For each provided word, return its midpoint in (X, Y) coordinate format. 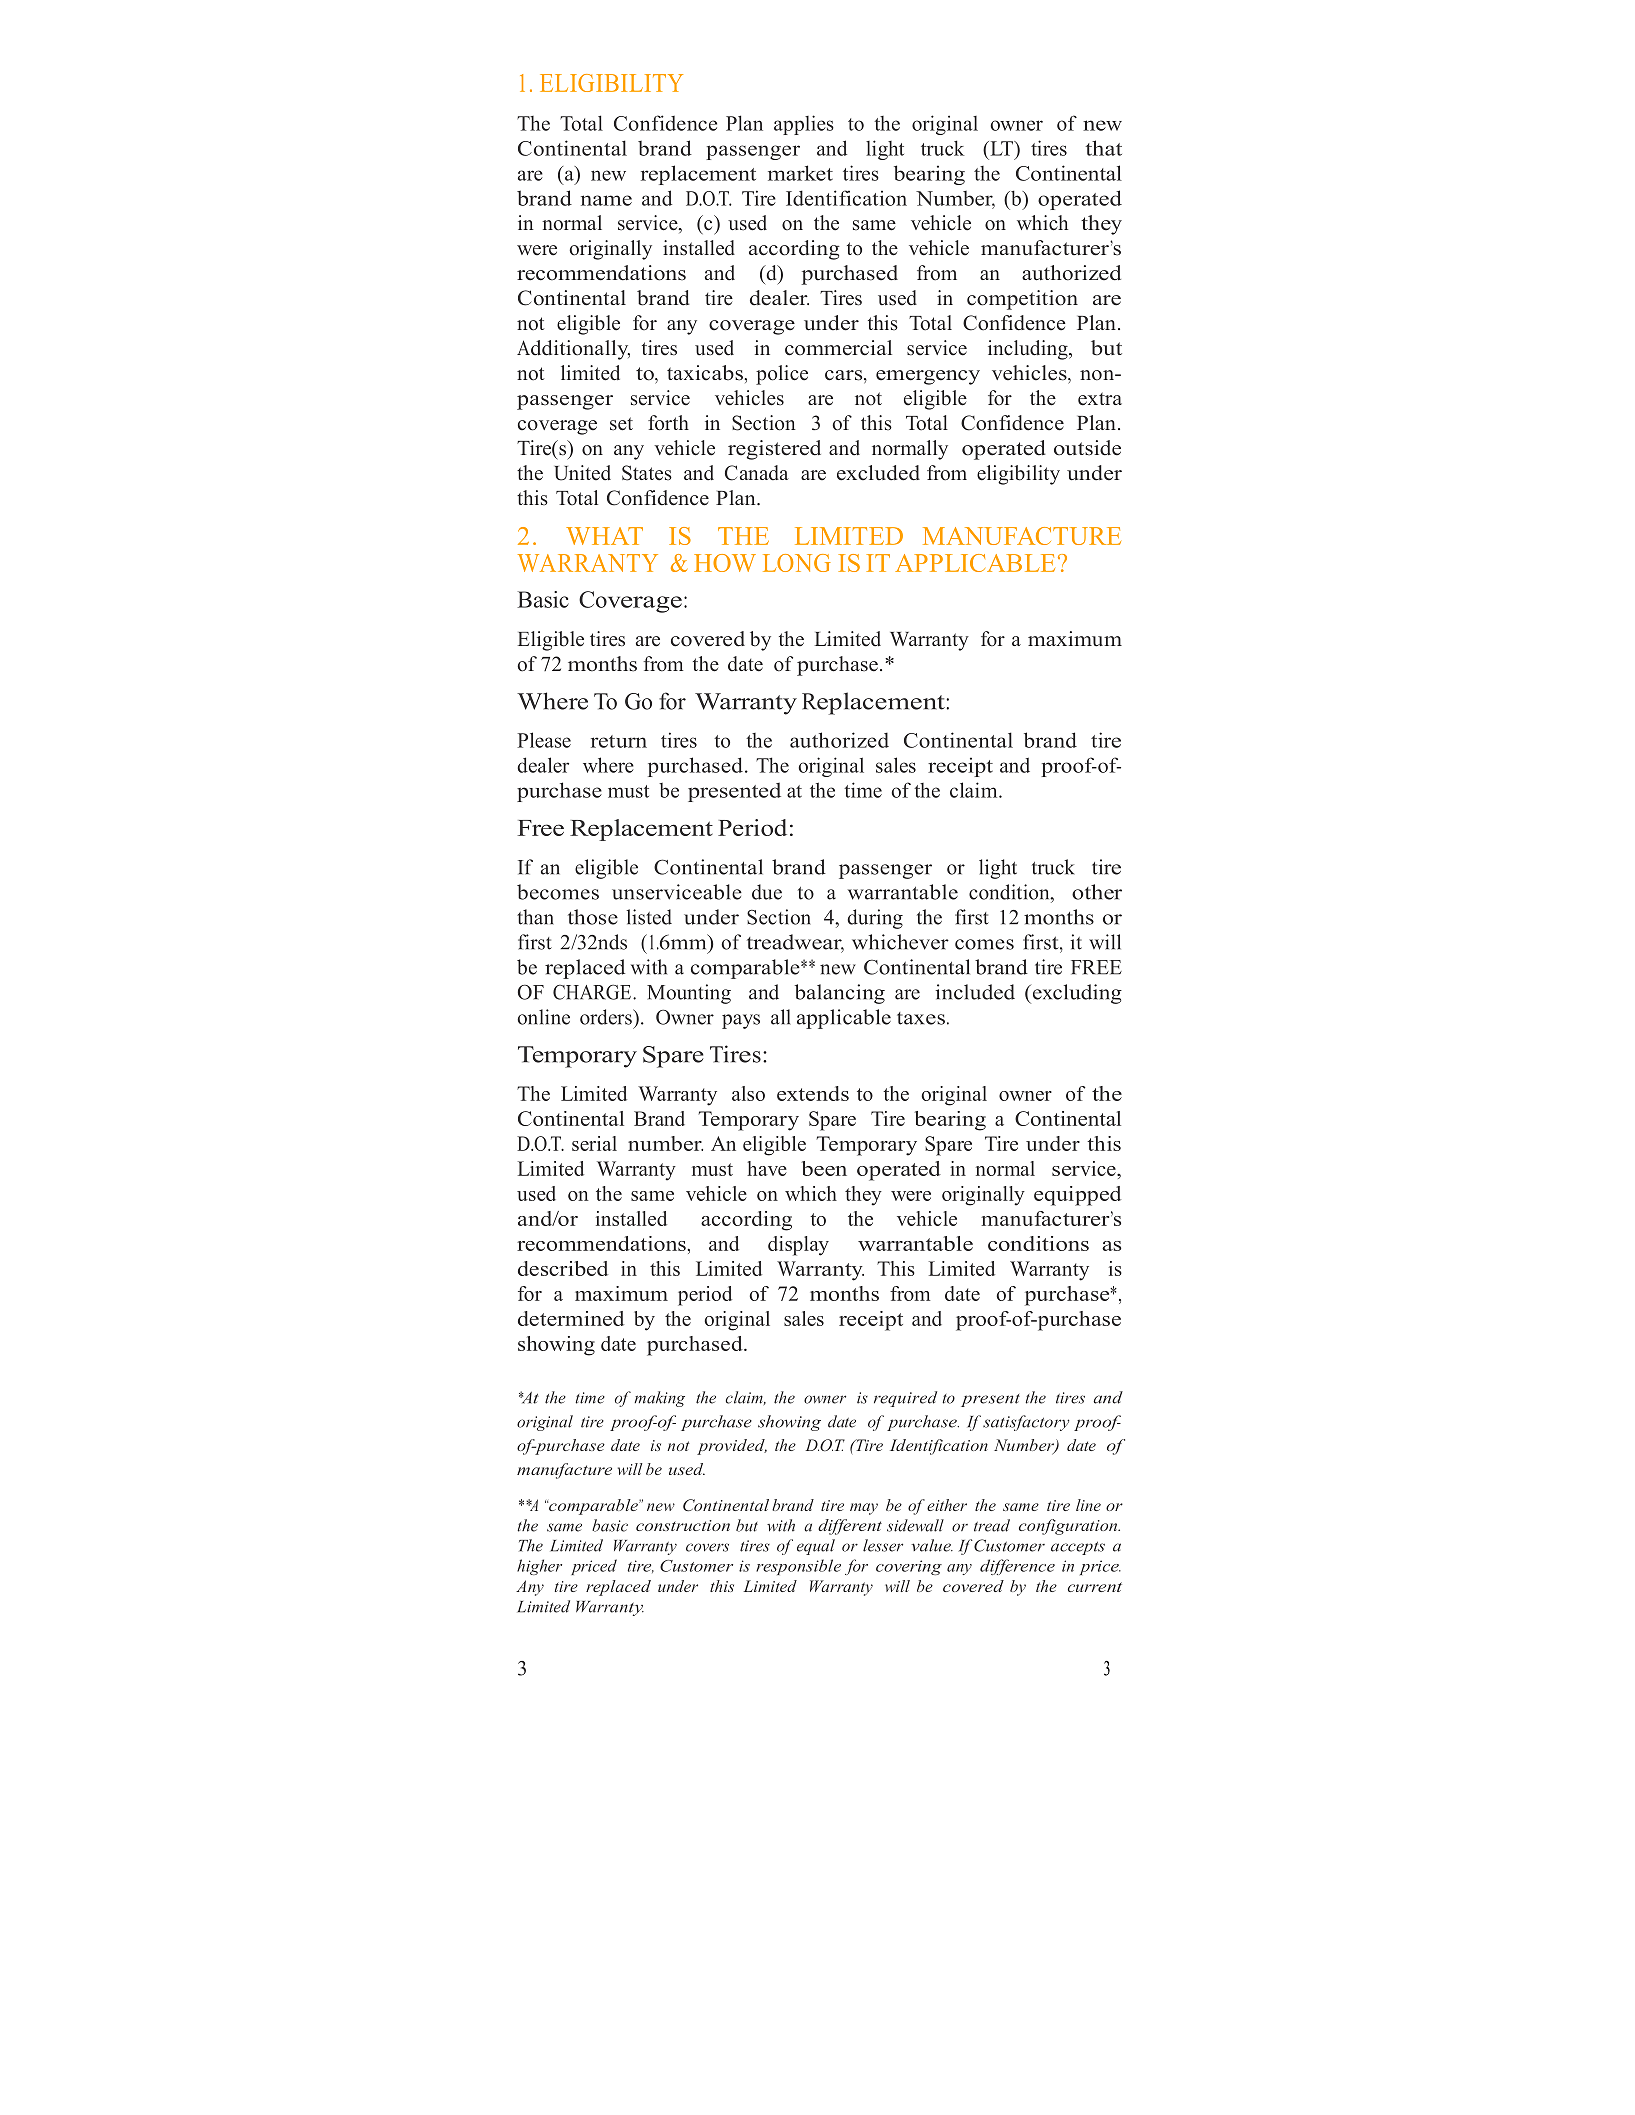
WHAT (604, 536)
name (606, 200)
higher (539, 1567)
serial (594, 1143)
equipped (1077, 1196)
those (593, 917)
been (824, 1168)
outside (1087, 448)
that (1104, 148)
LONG (797, 563)
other (1097, 892)
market (800, 173)
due (767, 892)
